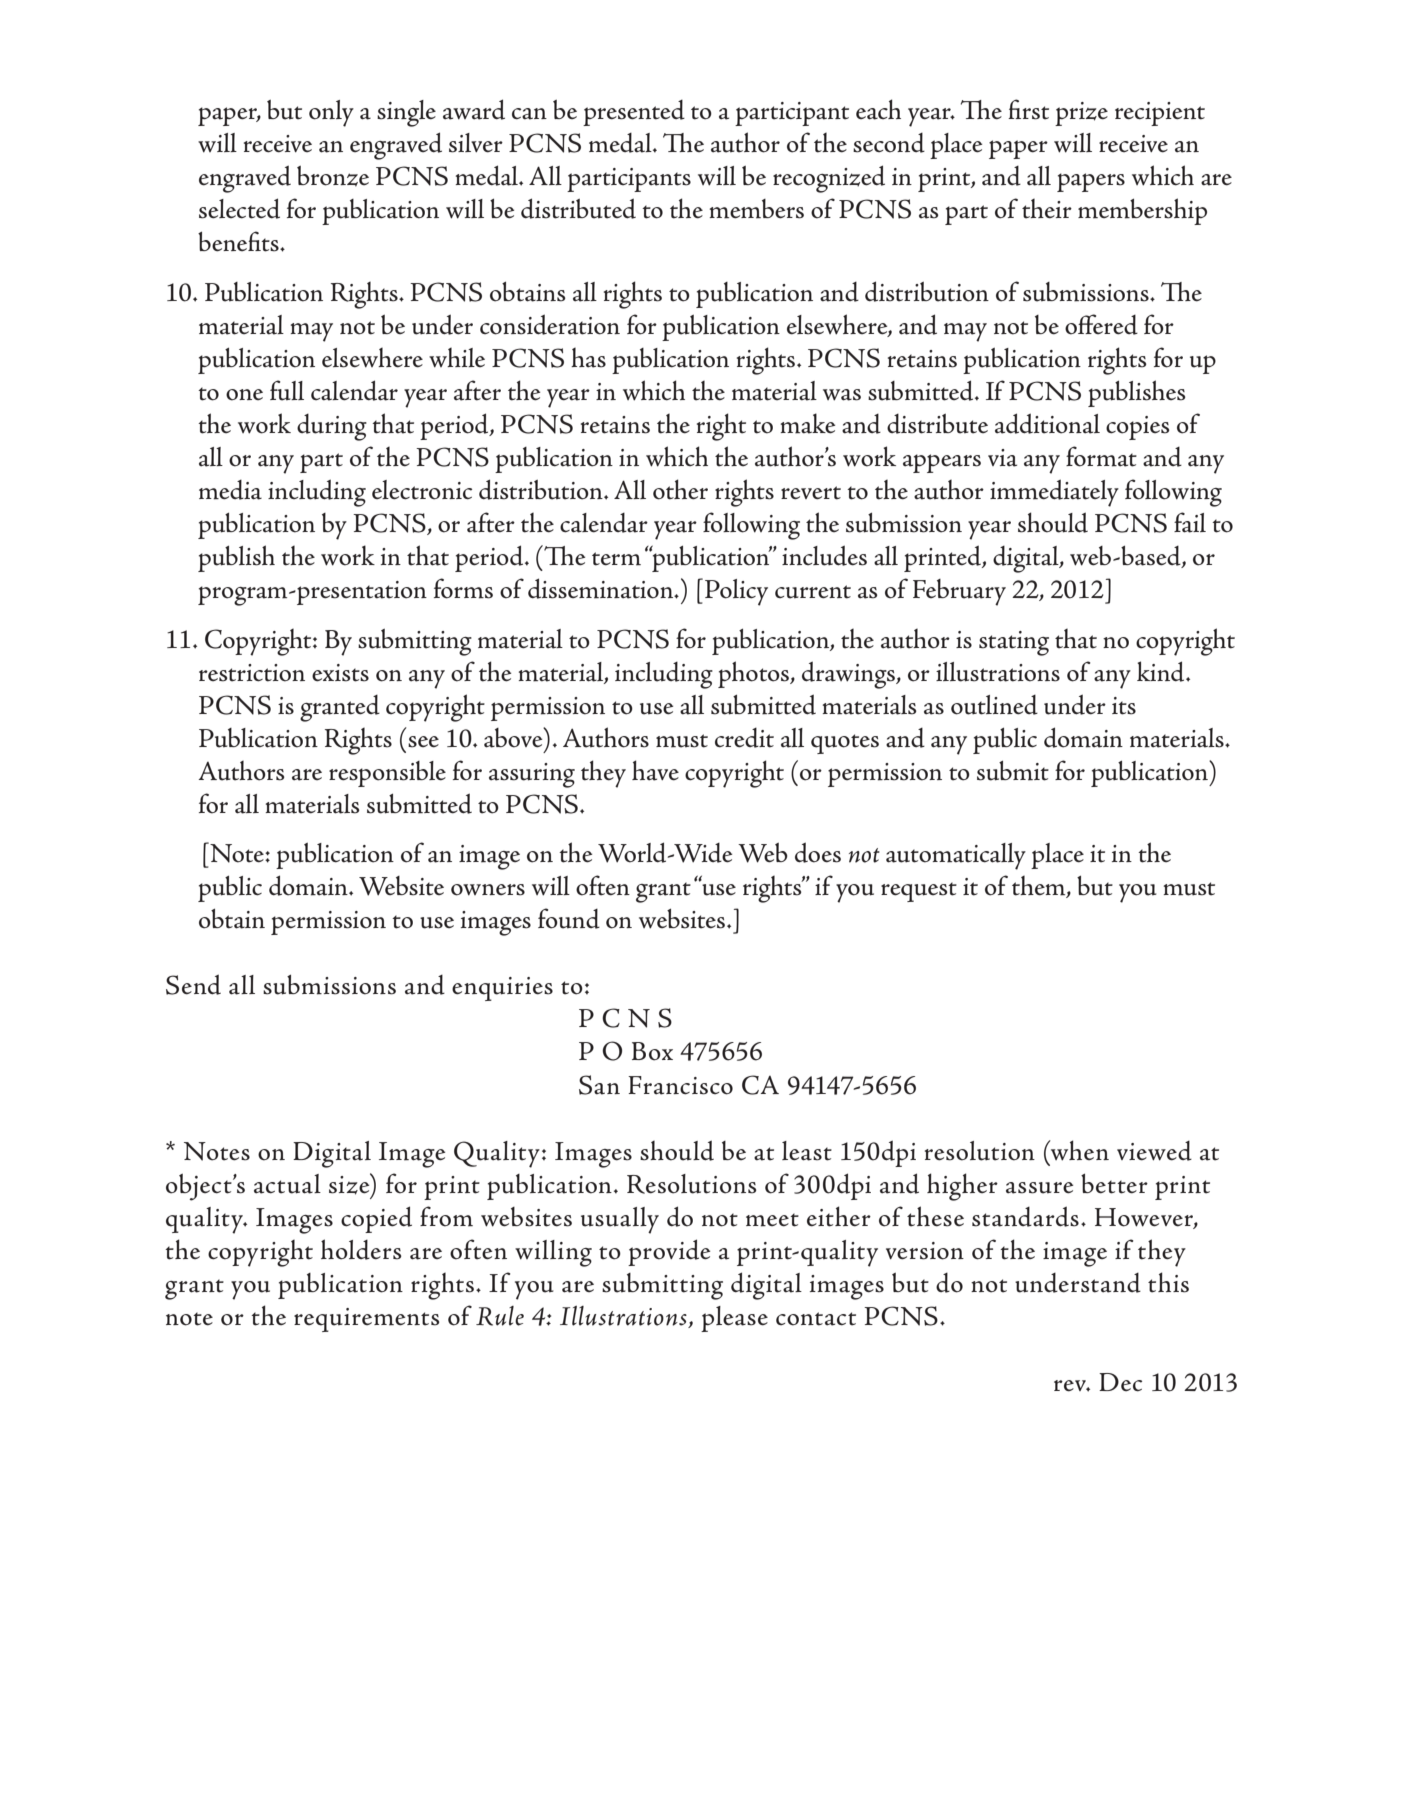  Describe the element at coordinates (333, 176) in the screenshot. I see `bronze` at that location.
